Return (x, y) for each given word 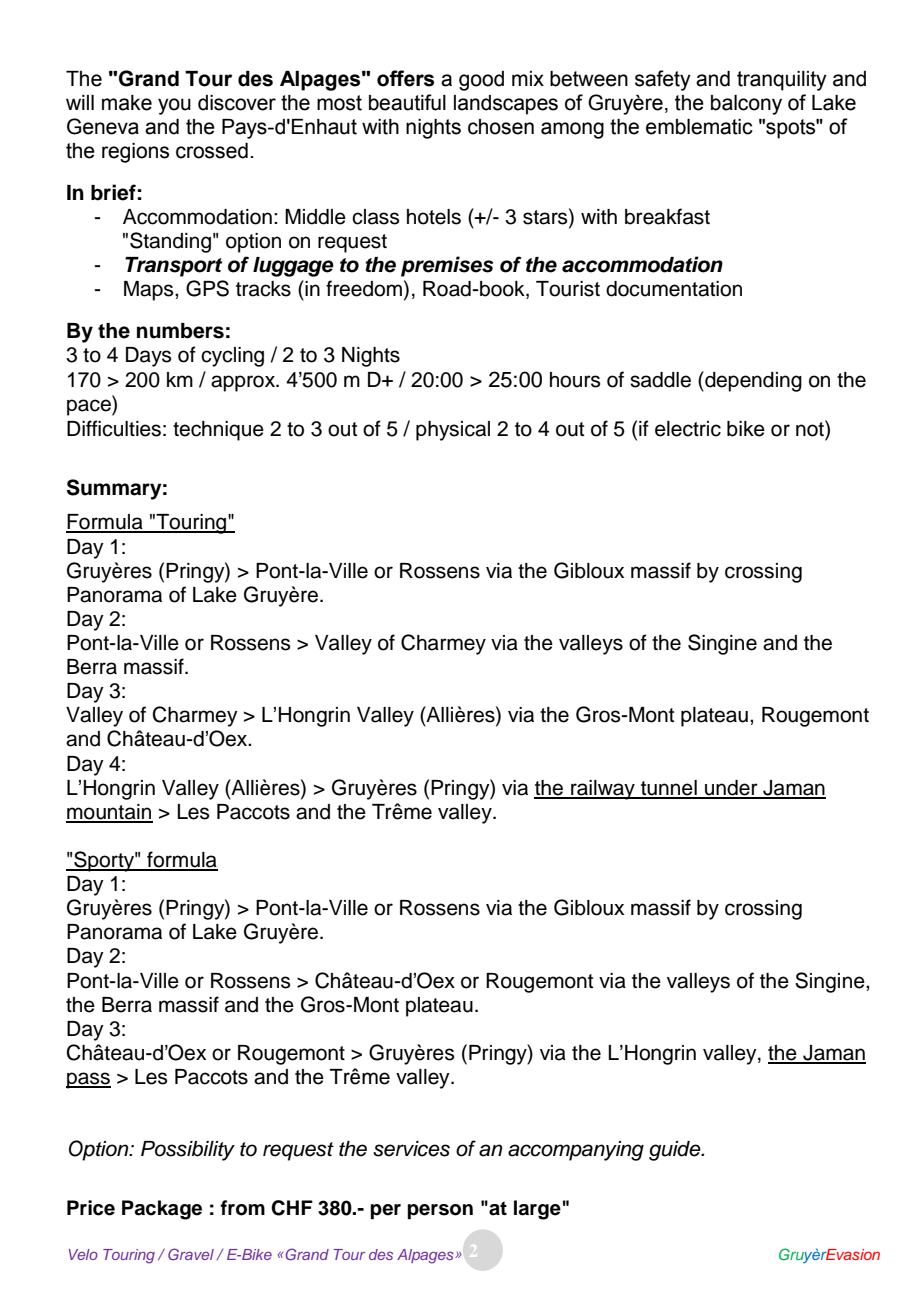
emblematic (699, 127)
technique (218, 431)
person (440, 1212)
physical (453, 431)
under (731, 789)
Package (162, 1210)
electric (688, 429)
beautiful (407, 102)
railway (603, 790)
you (174, 106)
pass (88, 1080)
